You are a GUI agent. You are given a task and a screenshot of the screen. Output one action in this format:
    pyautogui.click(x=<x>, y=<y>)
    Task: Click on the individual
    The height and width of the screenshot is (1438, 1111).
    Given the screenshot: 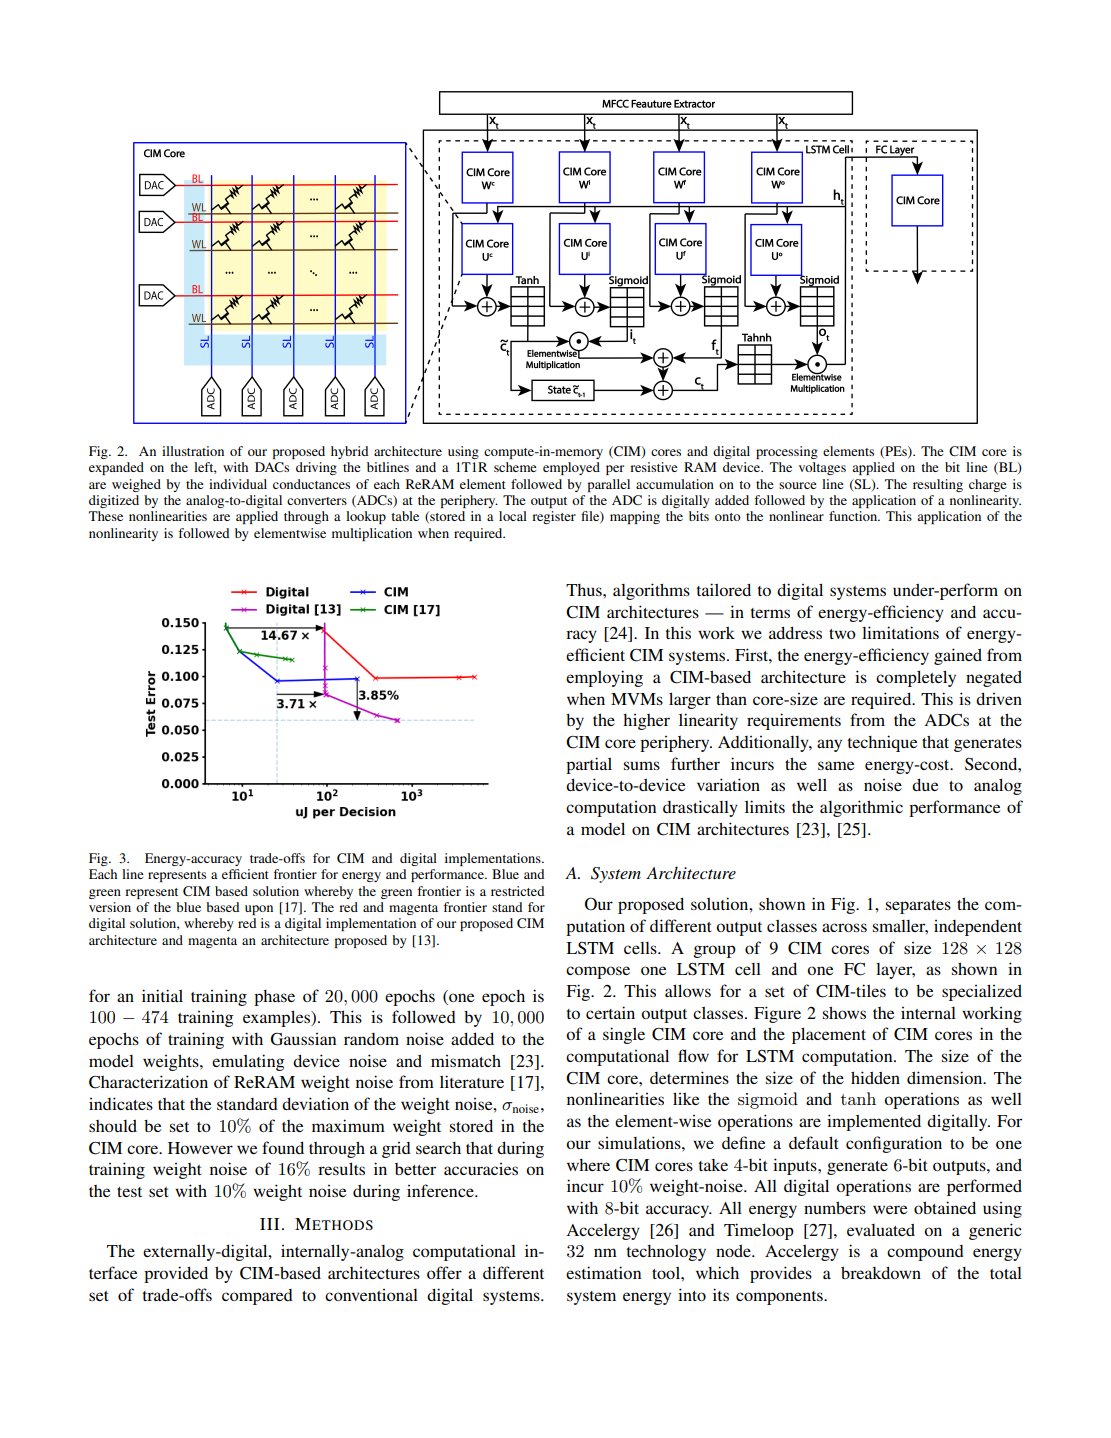 What is the action you would take?
    pyautogui.click(x=238, y=484)
